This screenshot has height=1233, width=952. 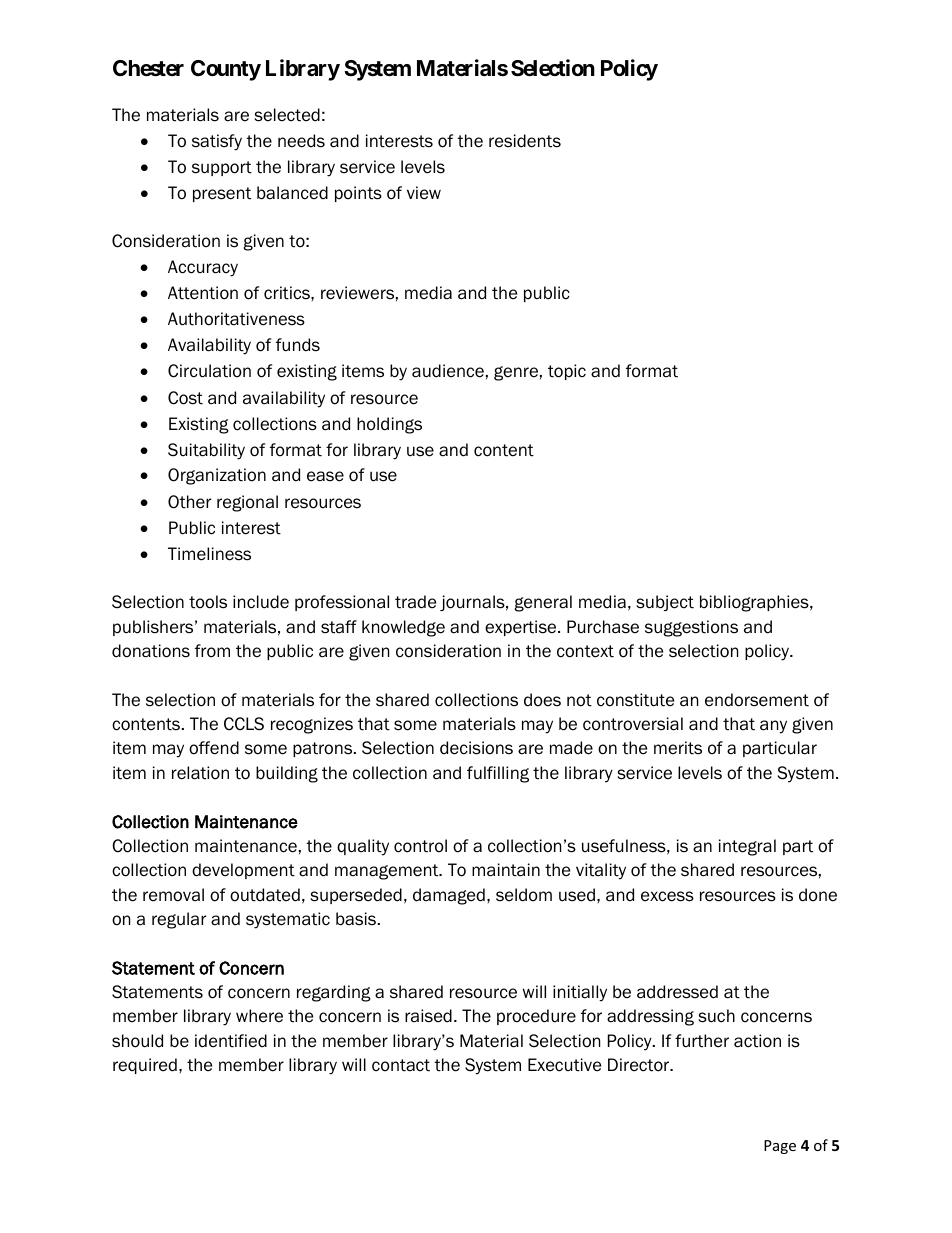 I want to click on integral, so click(x=747, y=847).
